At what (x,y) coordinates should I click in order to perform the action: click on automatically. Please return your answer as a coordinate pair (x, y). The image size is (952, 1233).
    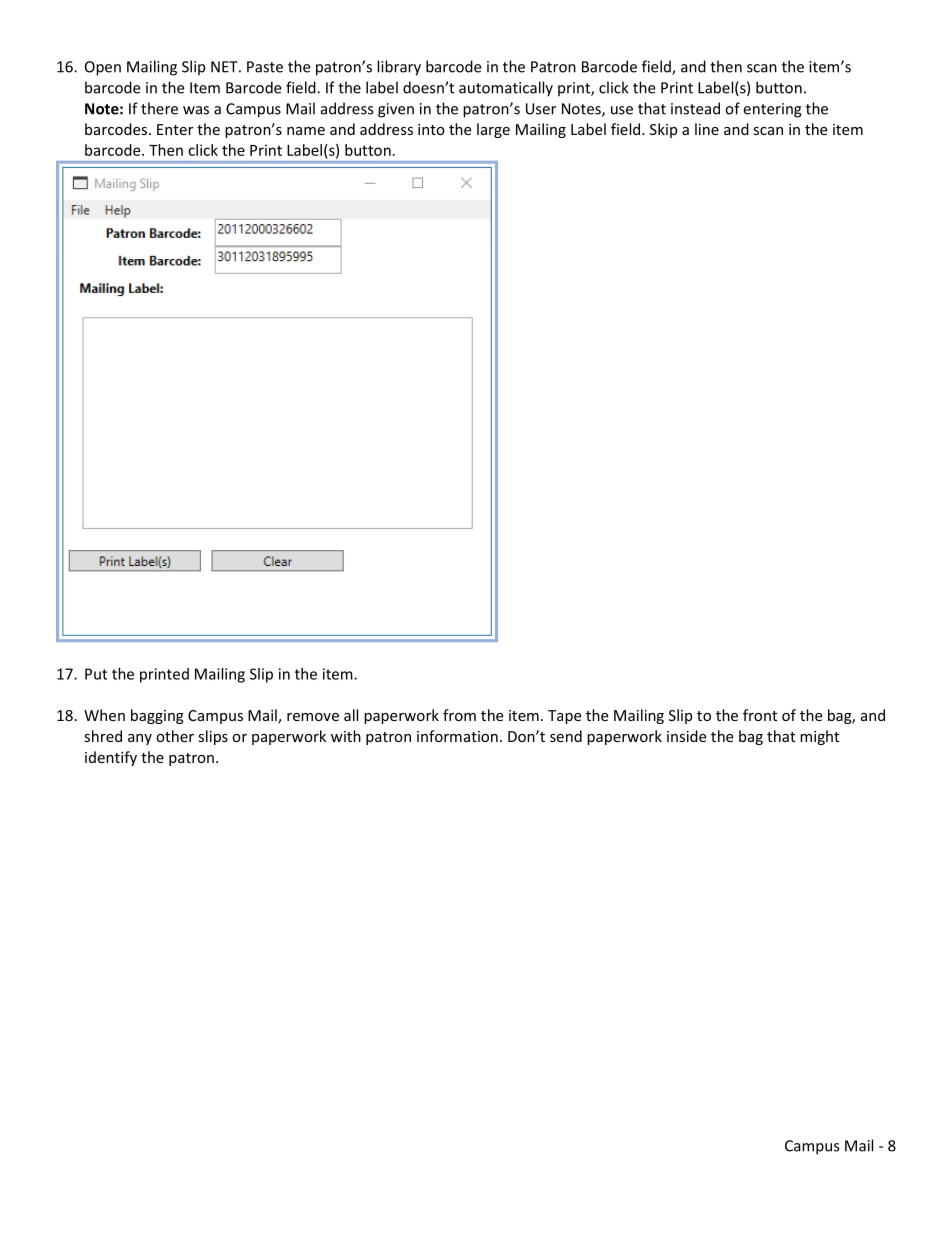
    Looking at the image, I should click on (506, 89).
